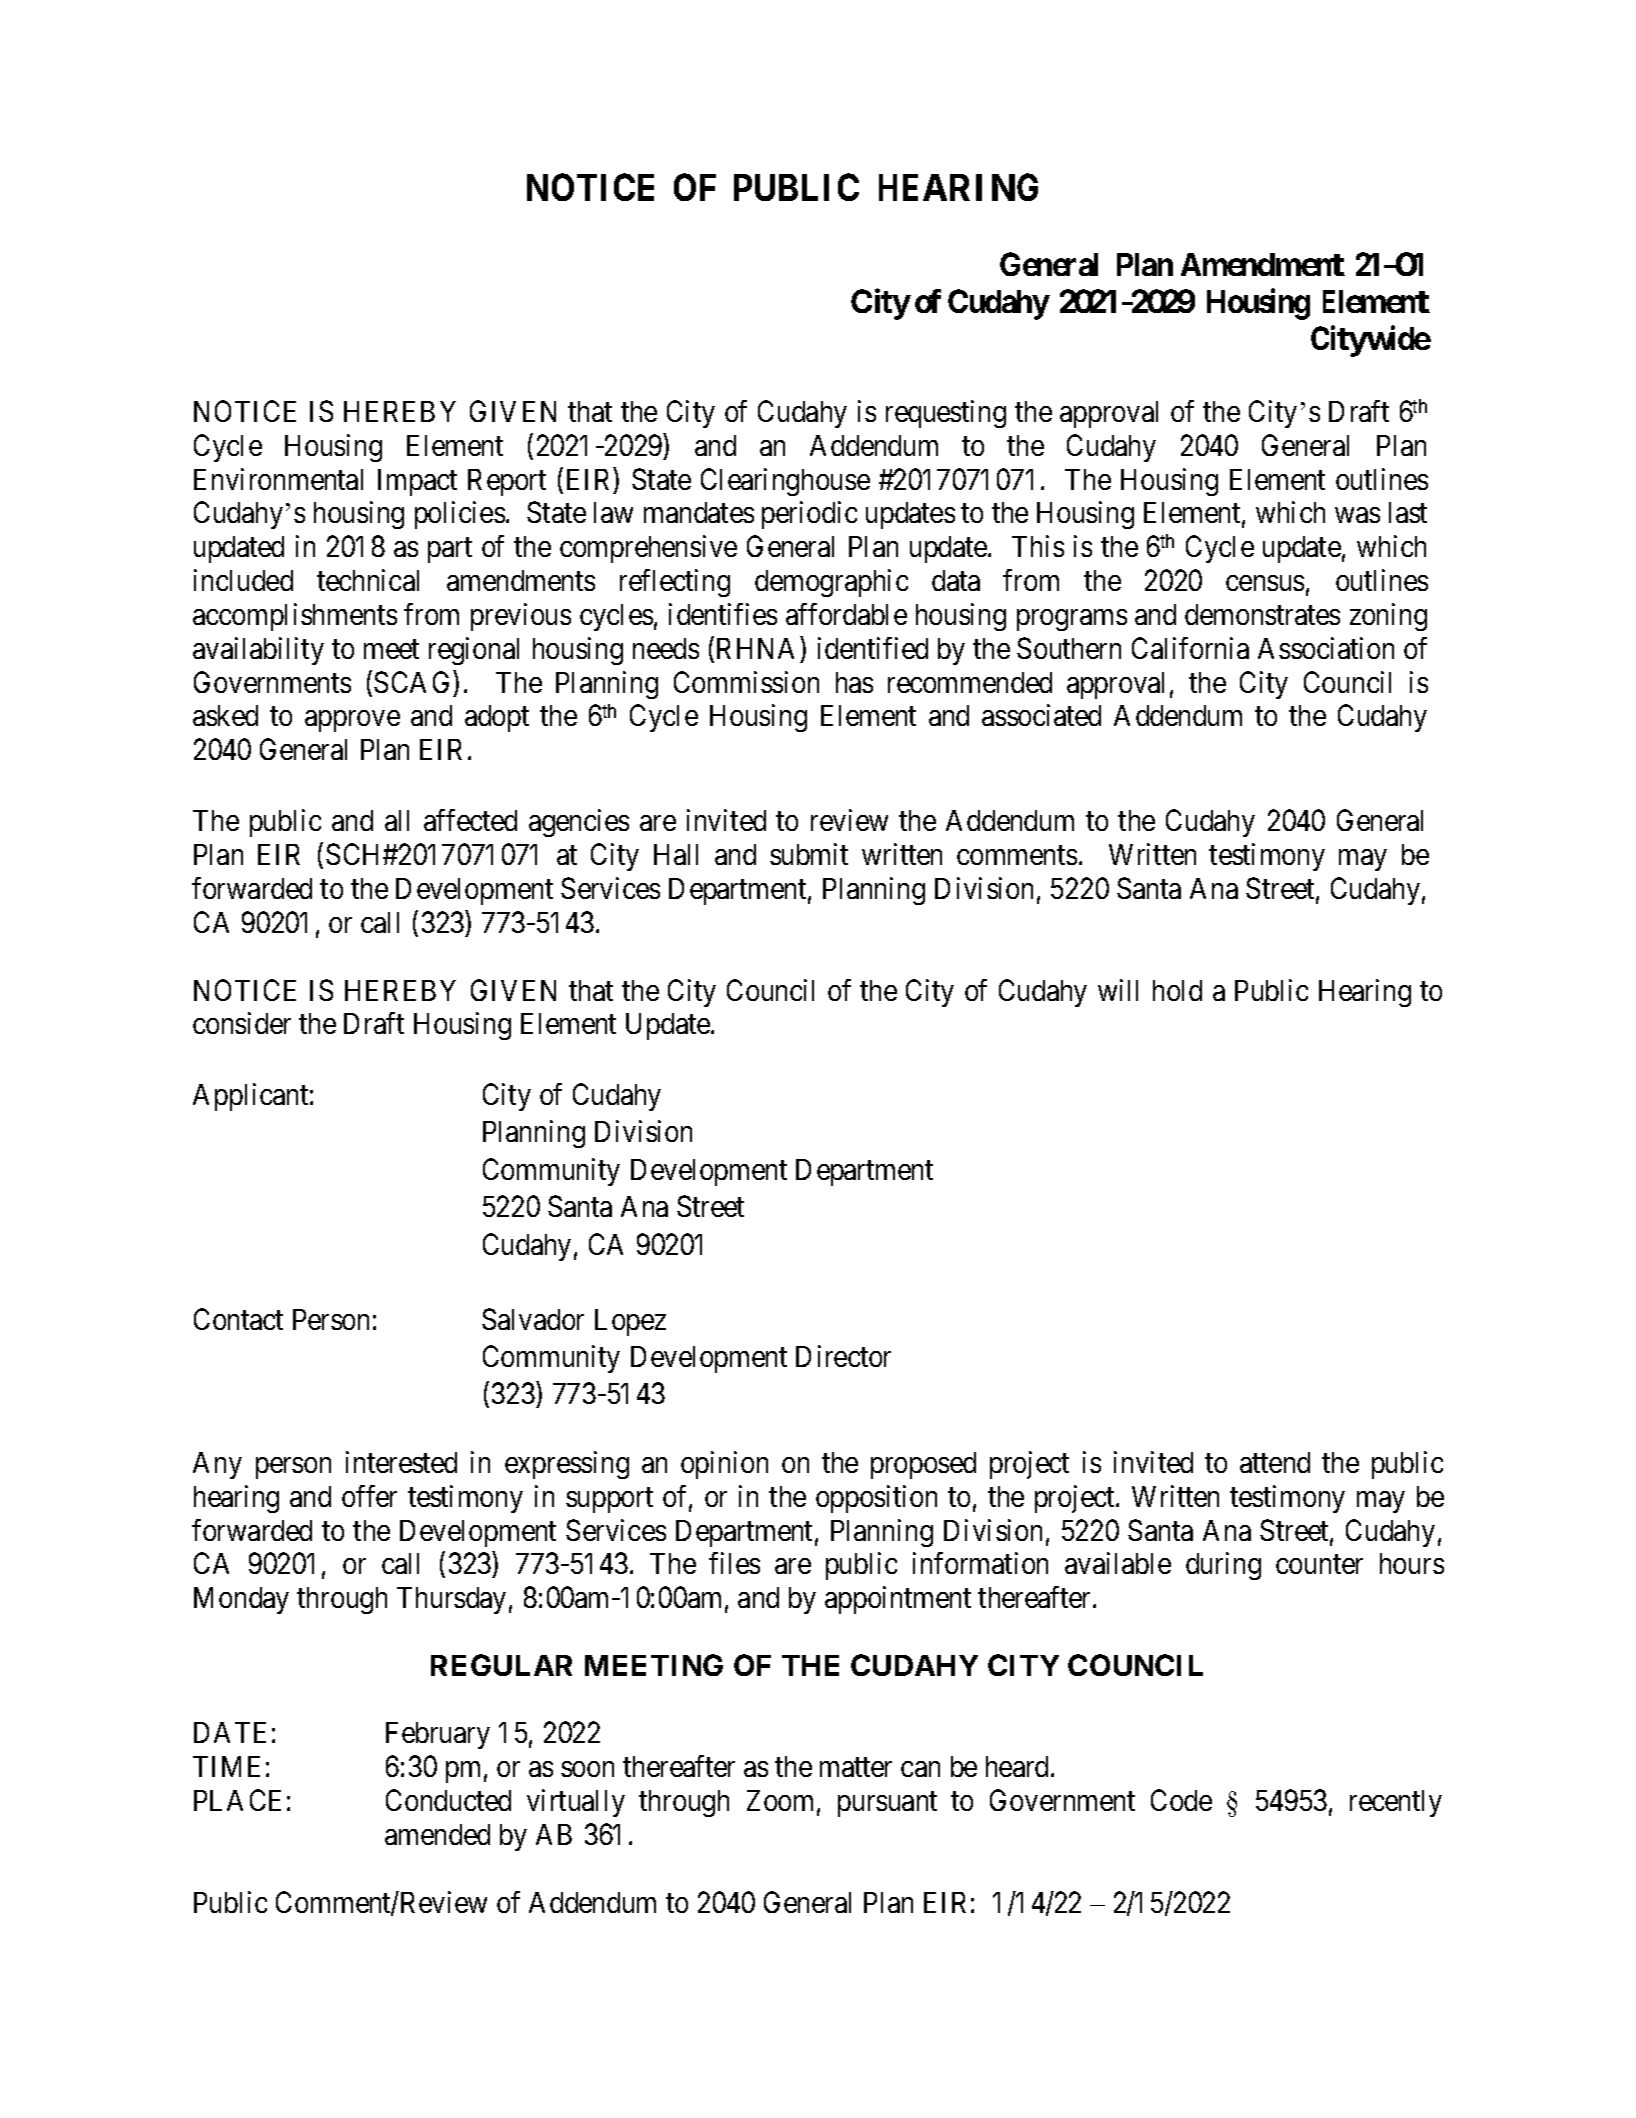  I want to click on was, so click(1357, 515).
